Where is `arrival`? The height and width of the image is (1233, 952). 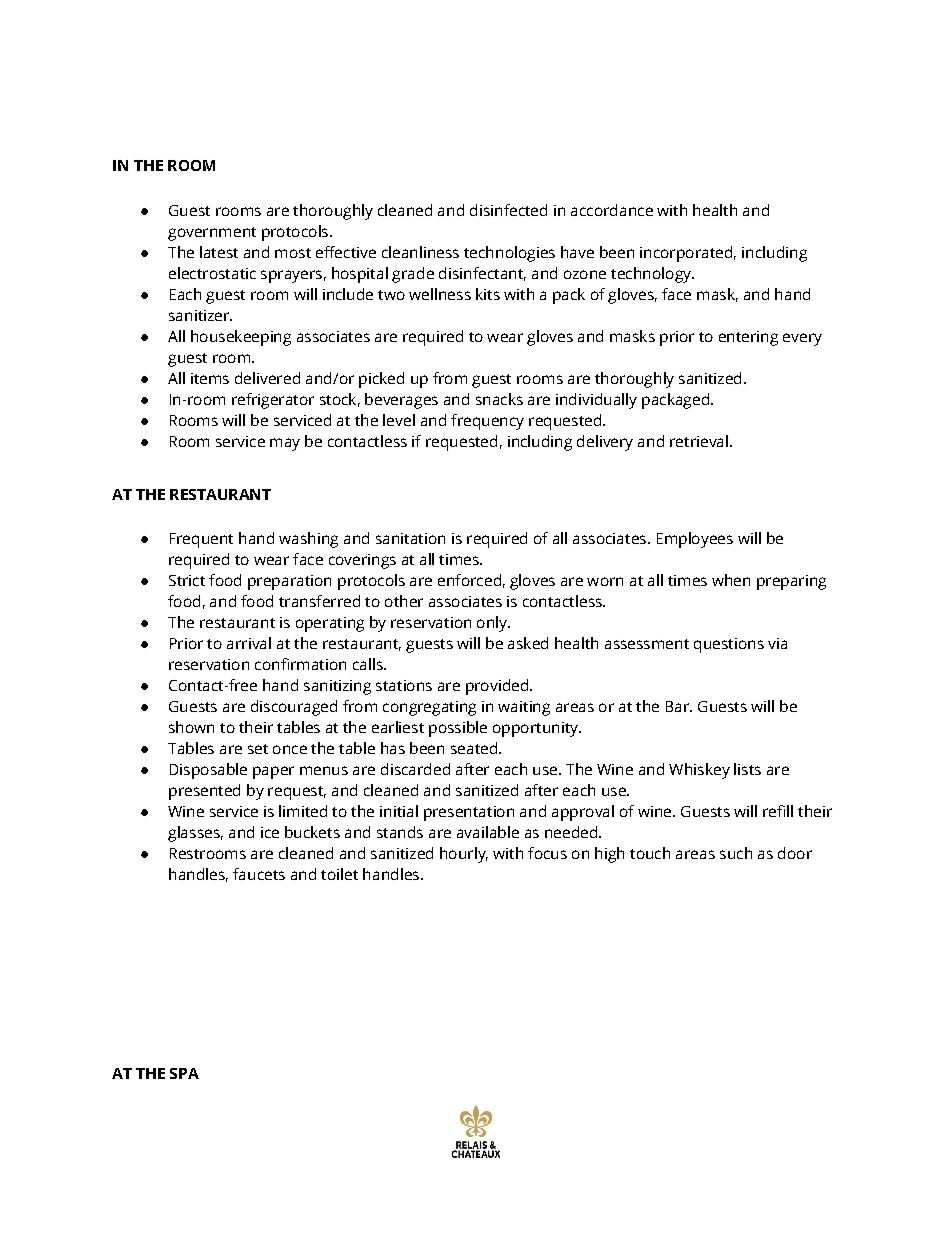 arrival is located at coordinates (249, 643).
